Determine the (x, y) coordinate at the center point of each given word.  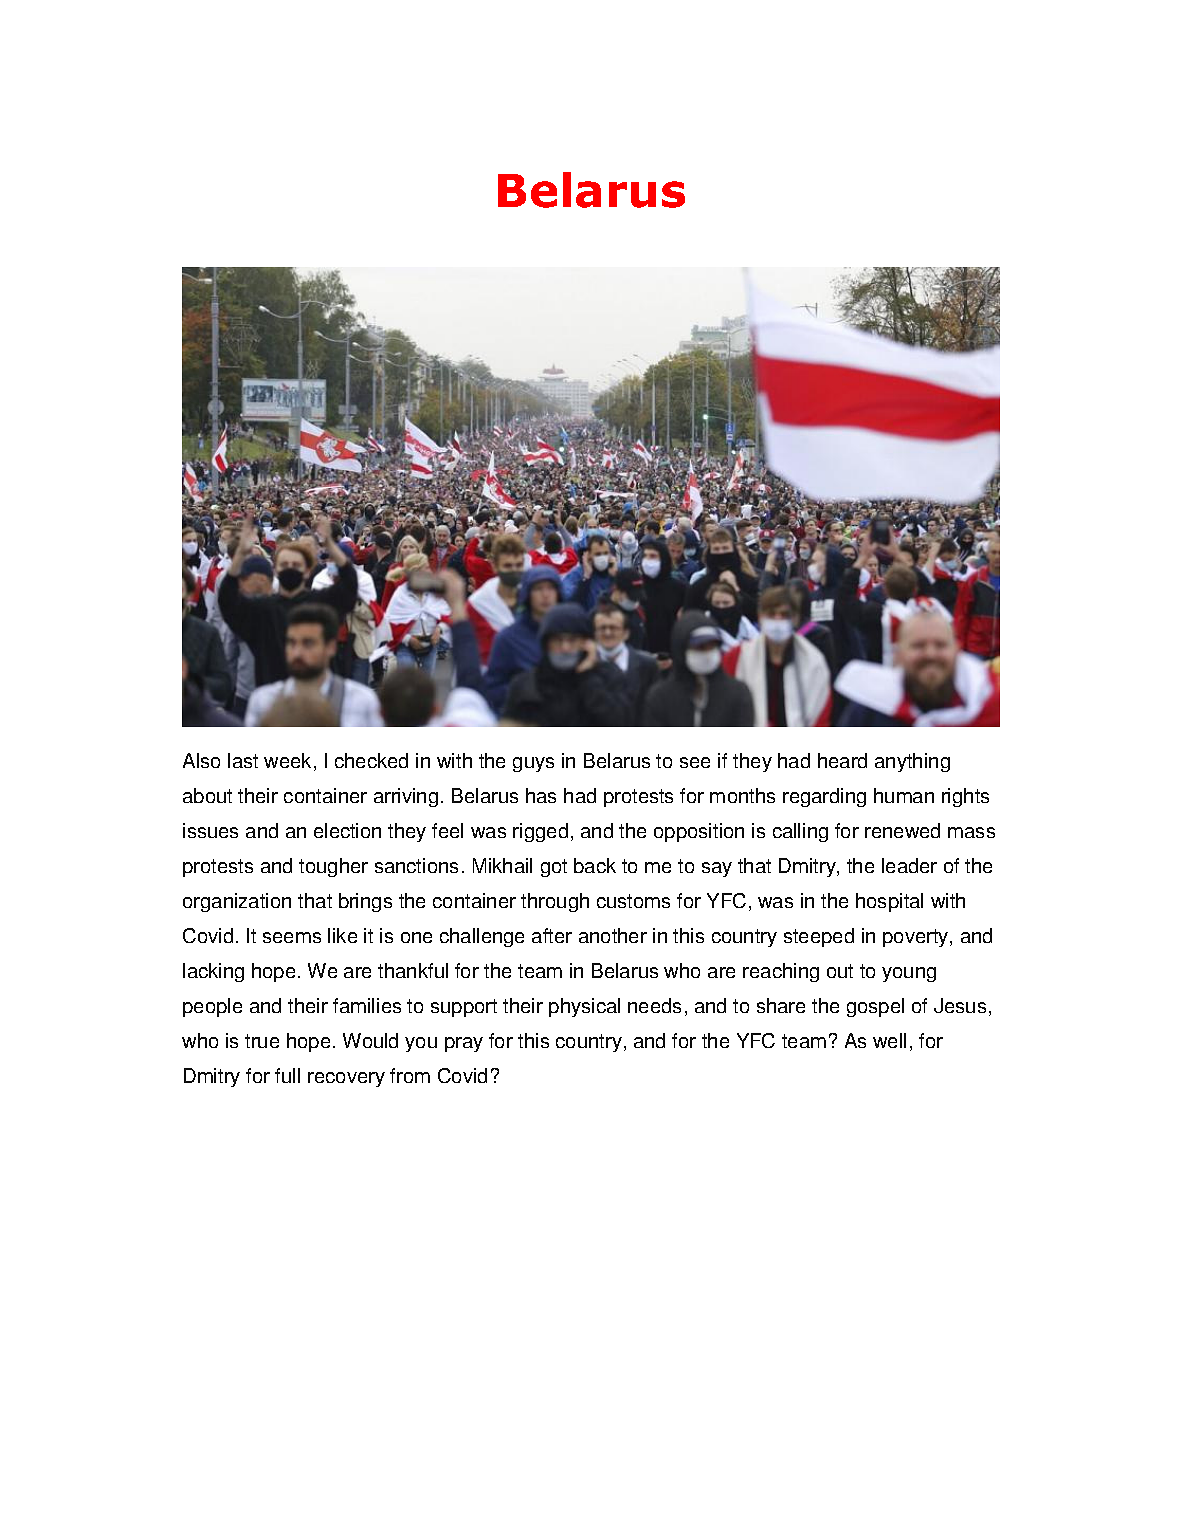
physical (584, 1007)
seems (292, 937)
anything (912, 762)
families (367, 1005)
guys (533, 764)
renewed (902, 830)
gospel (875, 1007)
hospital (889, 902)
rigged (540, 832)
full (287, 1075)
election (347, 830)
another (613, 935)
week (287, 760)
